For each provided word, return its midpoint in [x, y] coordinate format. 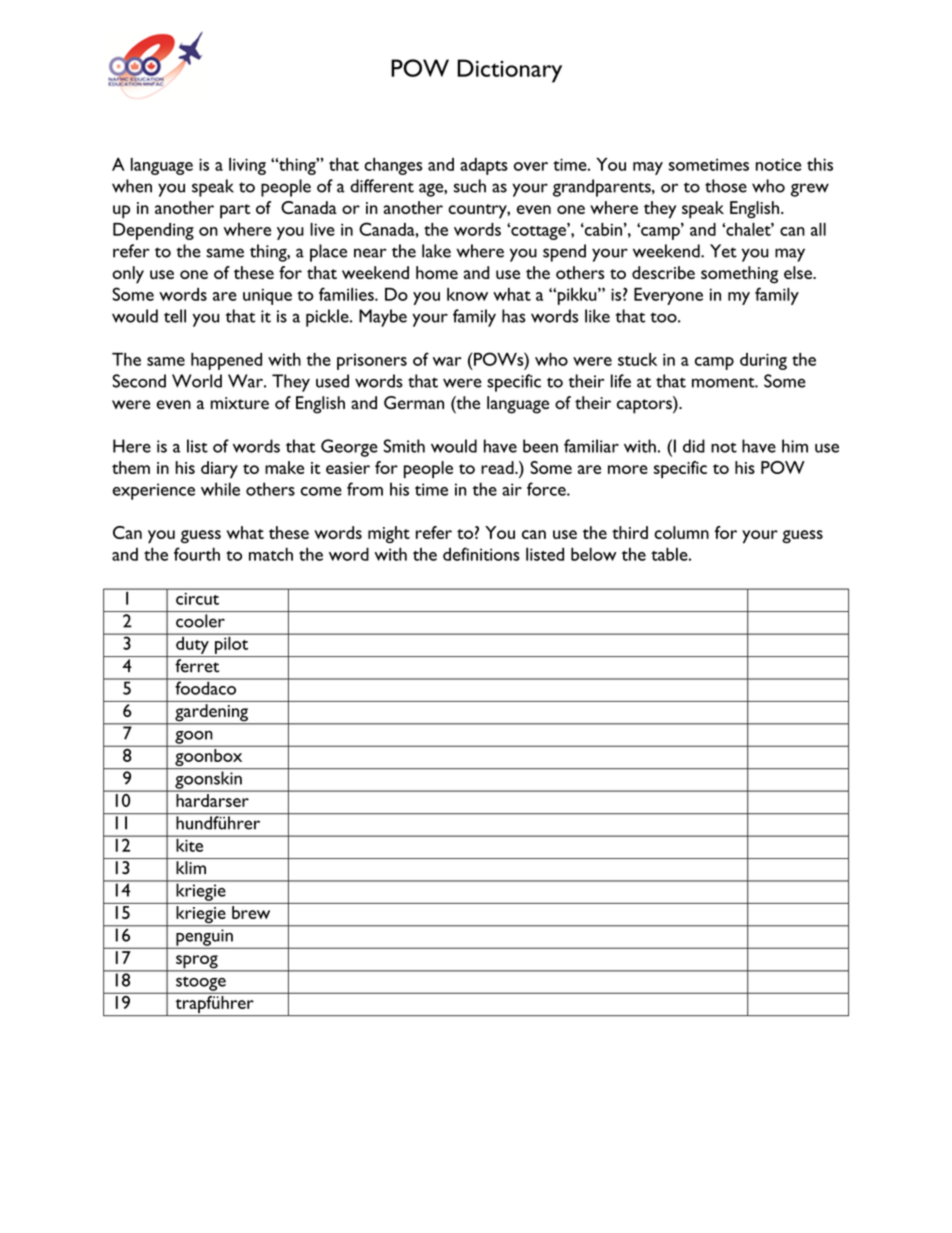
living [247, 166]
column [681, 532]
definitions [481, 554]
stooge [201, 984]
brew [251, 912]
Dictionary [509, 71]
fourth [197, 554]
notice [778, 164]
